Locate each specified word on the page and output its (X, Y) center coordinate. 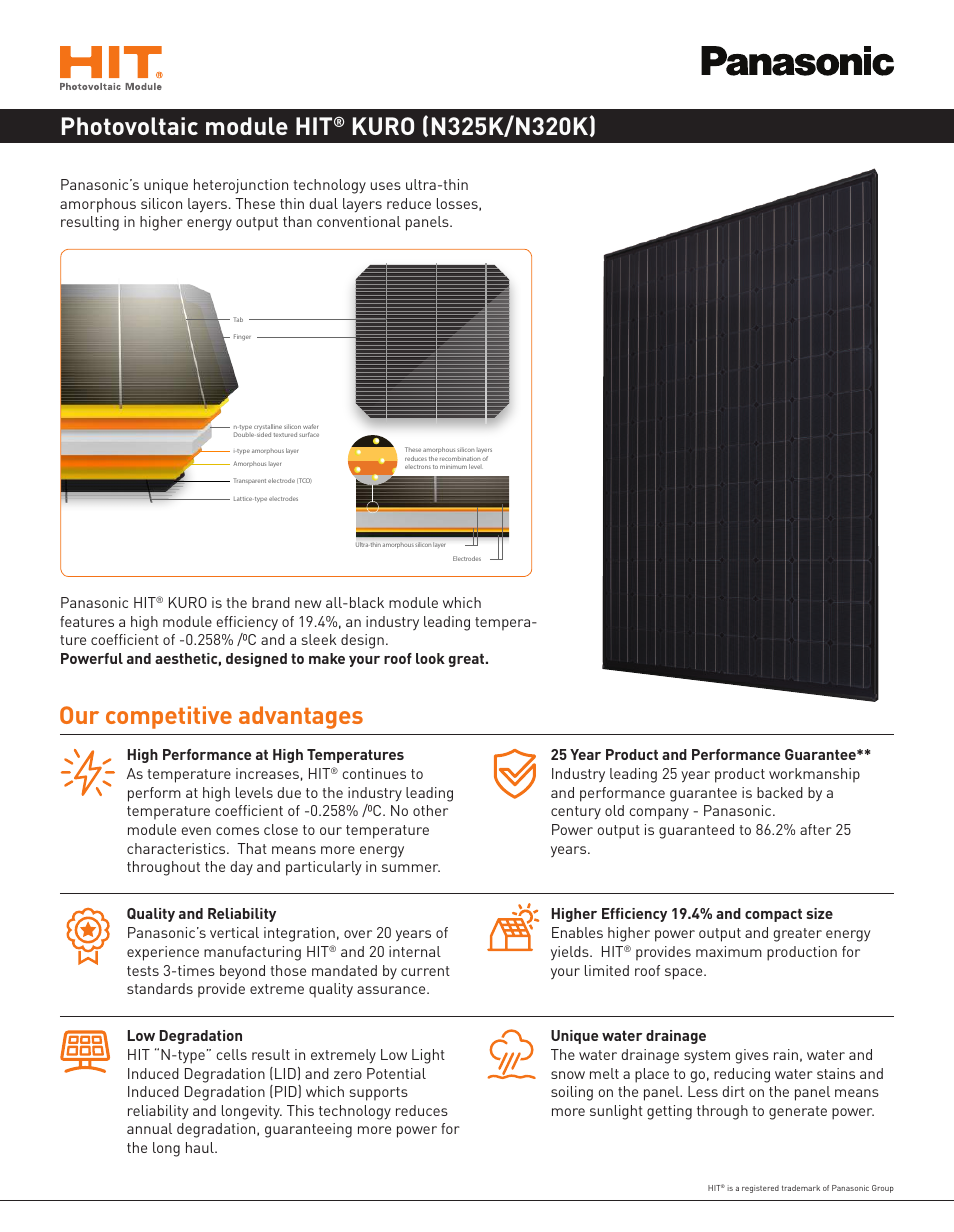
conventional (359, 221)
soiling (572, 1093)
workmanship (814, 775)
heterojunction (241, 186)
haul (201, 1147)
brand (271, 602)
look (430, 658)
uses (386, 186)
